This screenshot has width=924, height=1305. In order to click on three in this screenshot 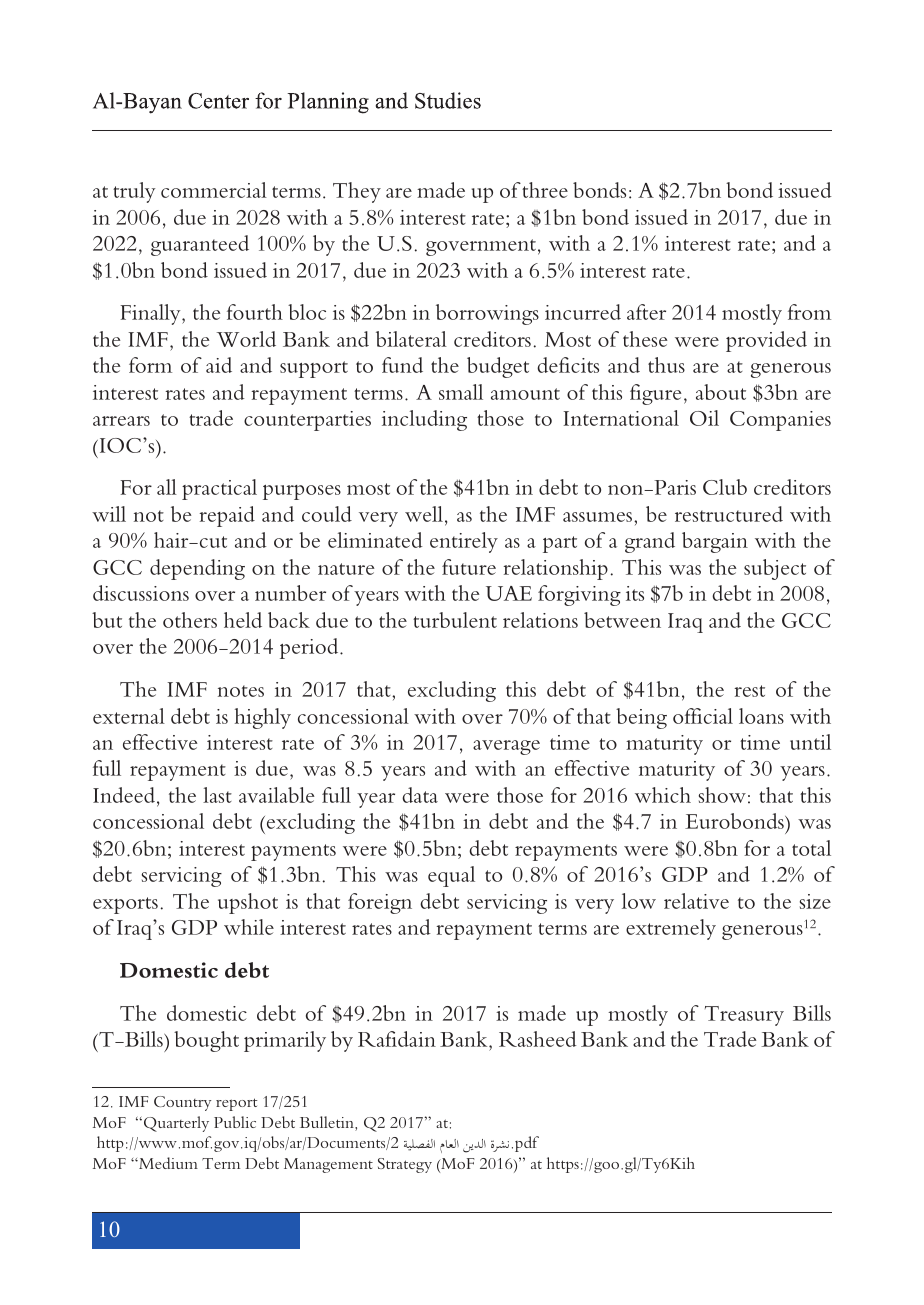, I will do `click(545, 190)`.
